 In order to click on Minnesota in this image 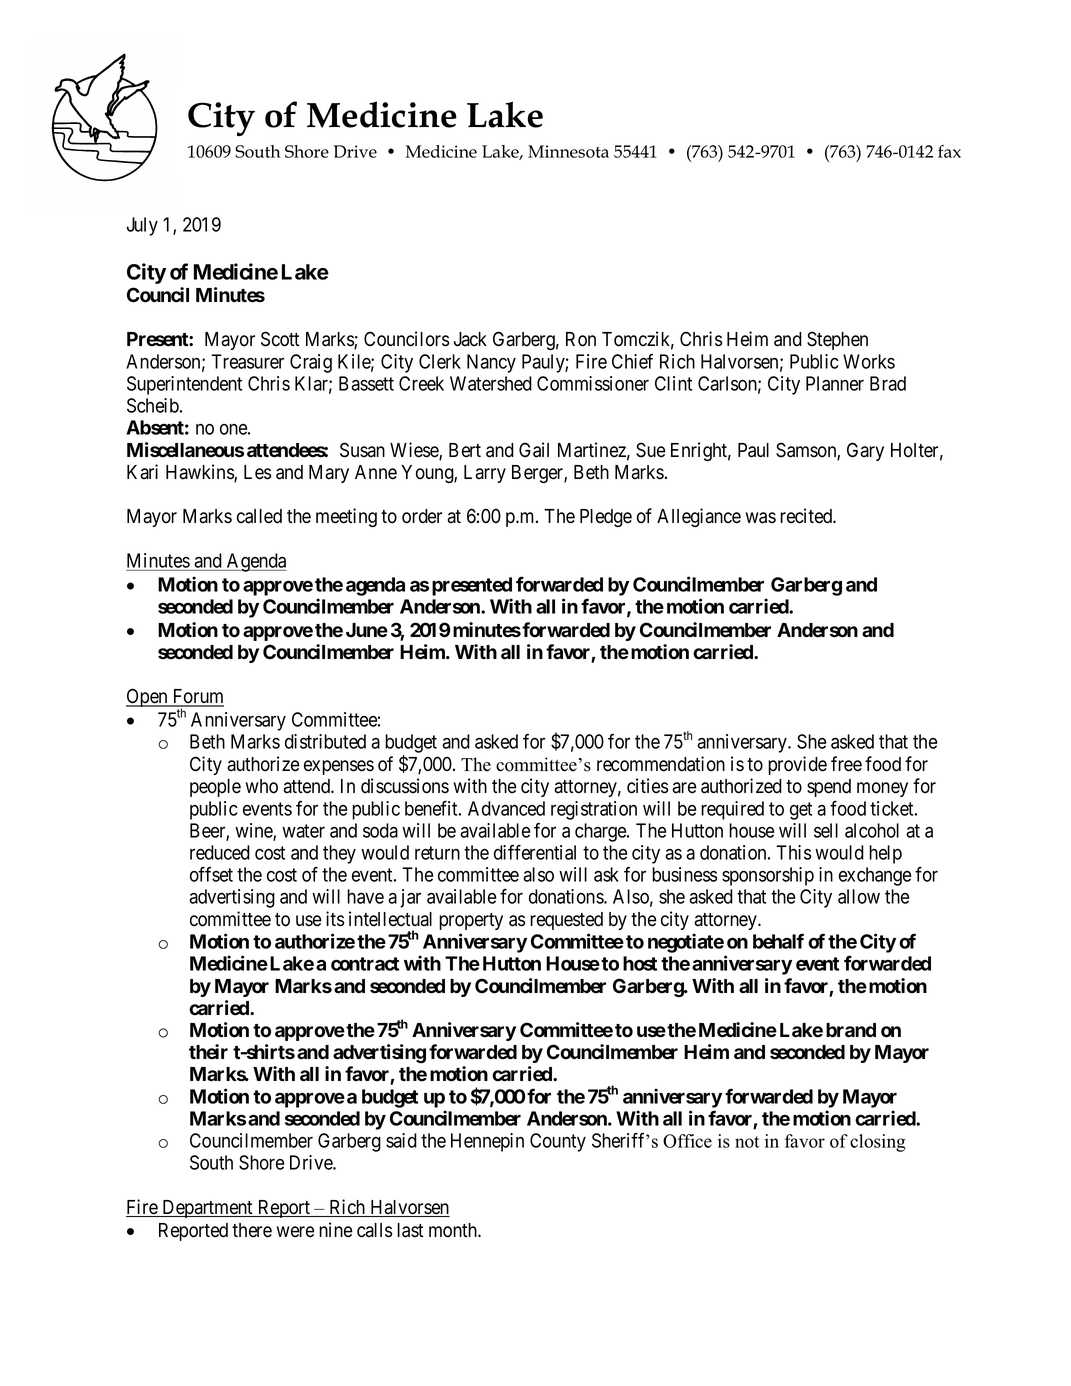, I will do `click(568, 151)`.
